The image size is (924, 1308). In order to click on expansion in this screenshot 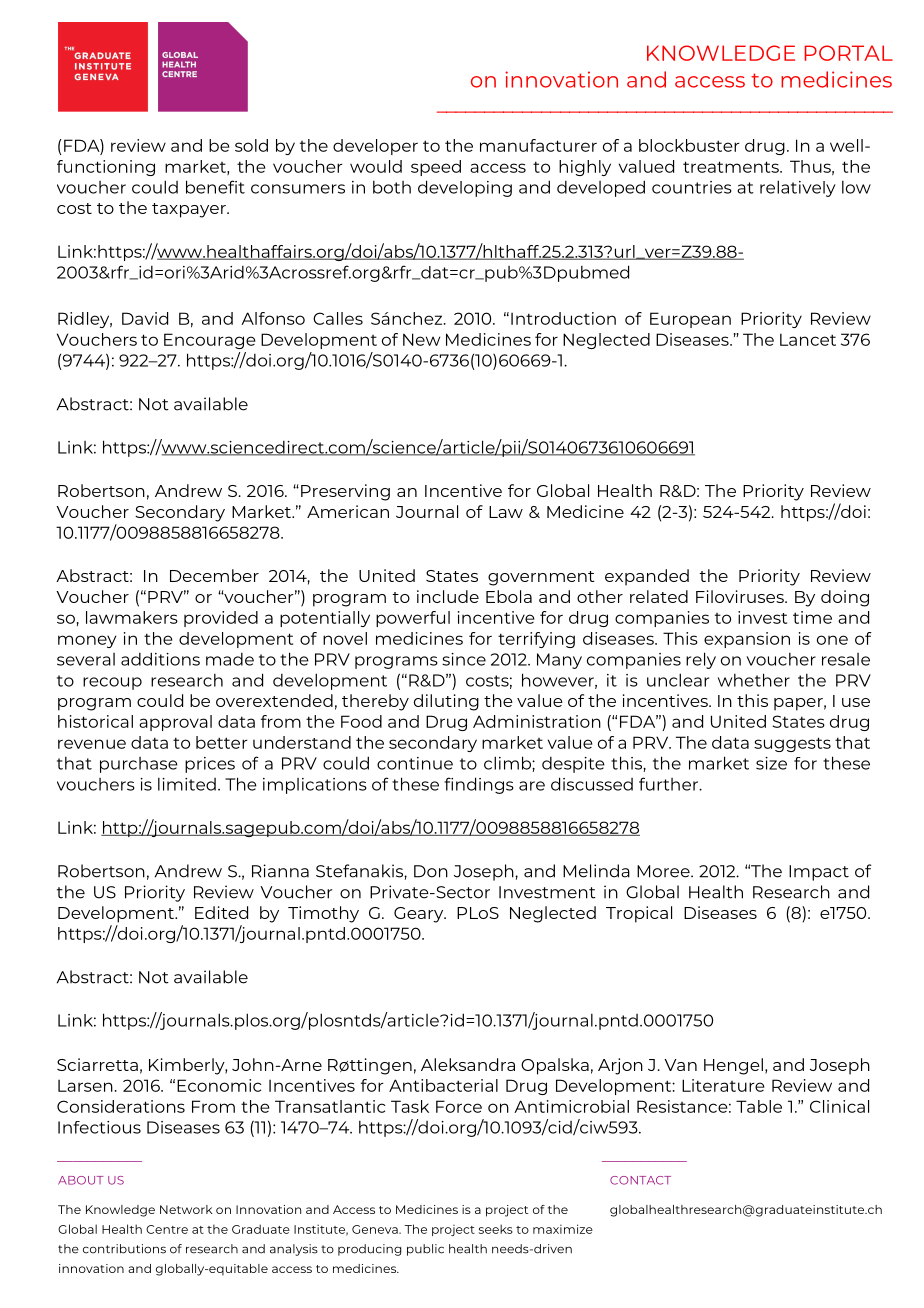, I will do `click(747, 640)`.
